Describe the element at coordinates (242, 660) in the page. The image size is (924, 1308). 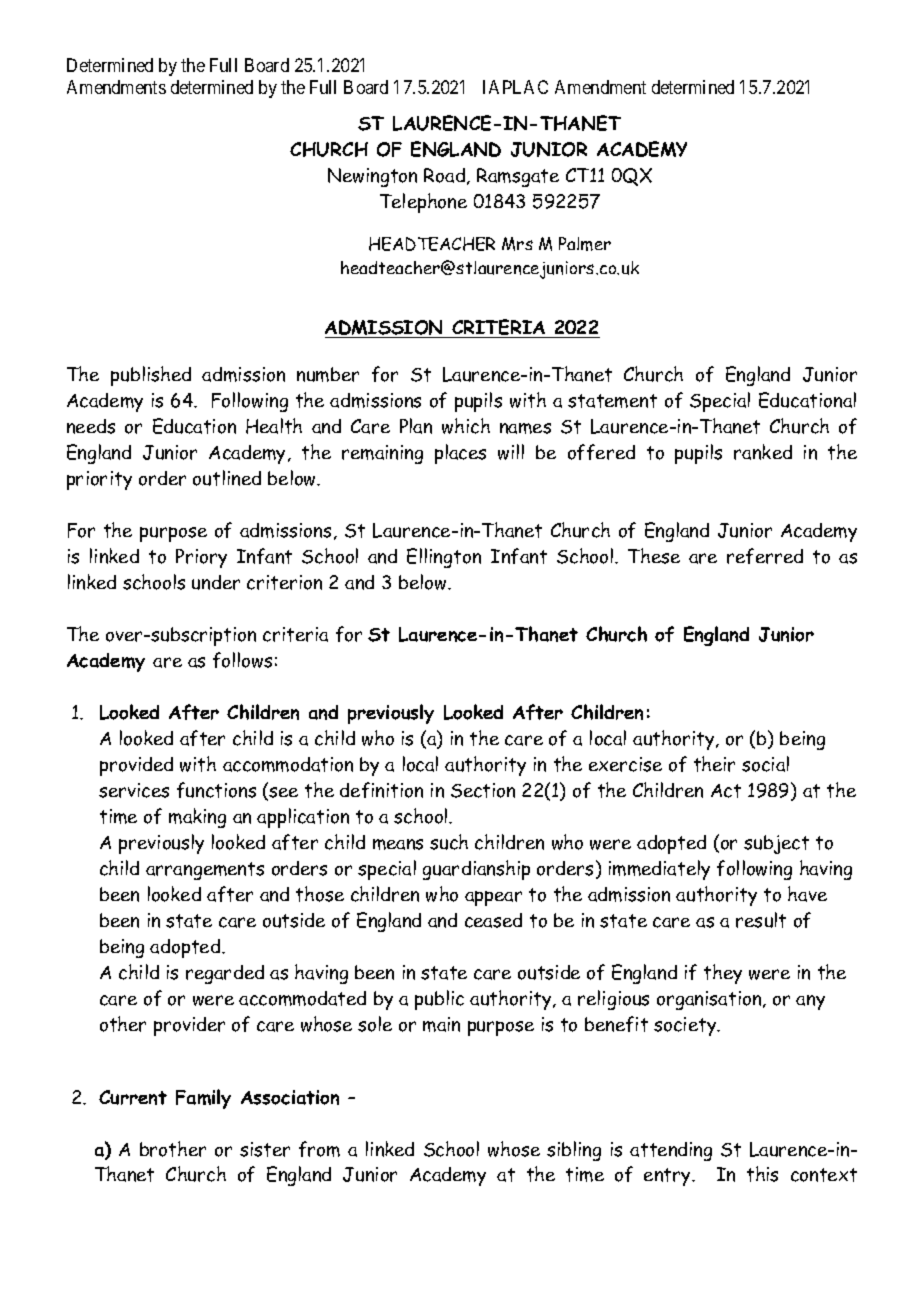
I see `follows` at that location.
